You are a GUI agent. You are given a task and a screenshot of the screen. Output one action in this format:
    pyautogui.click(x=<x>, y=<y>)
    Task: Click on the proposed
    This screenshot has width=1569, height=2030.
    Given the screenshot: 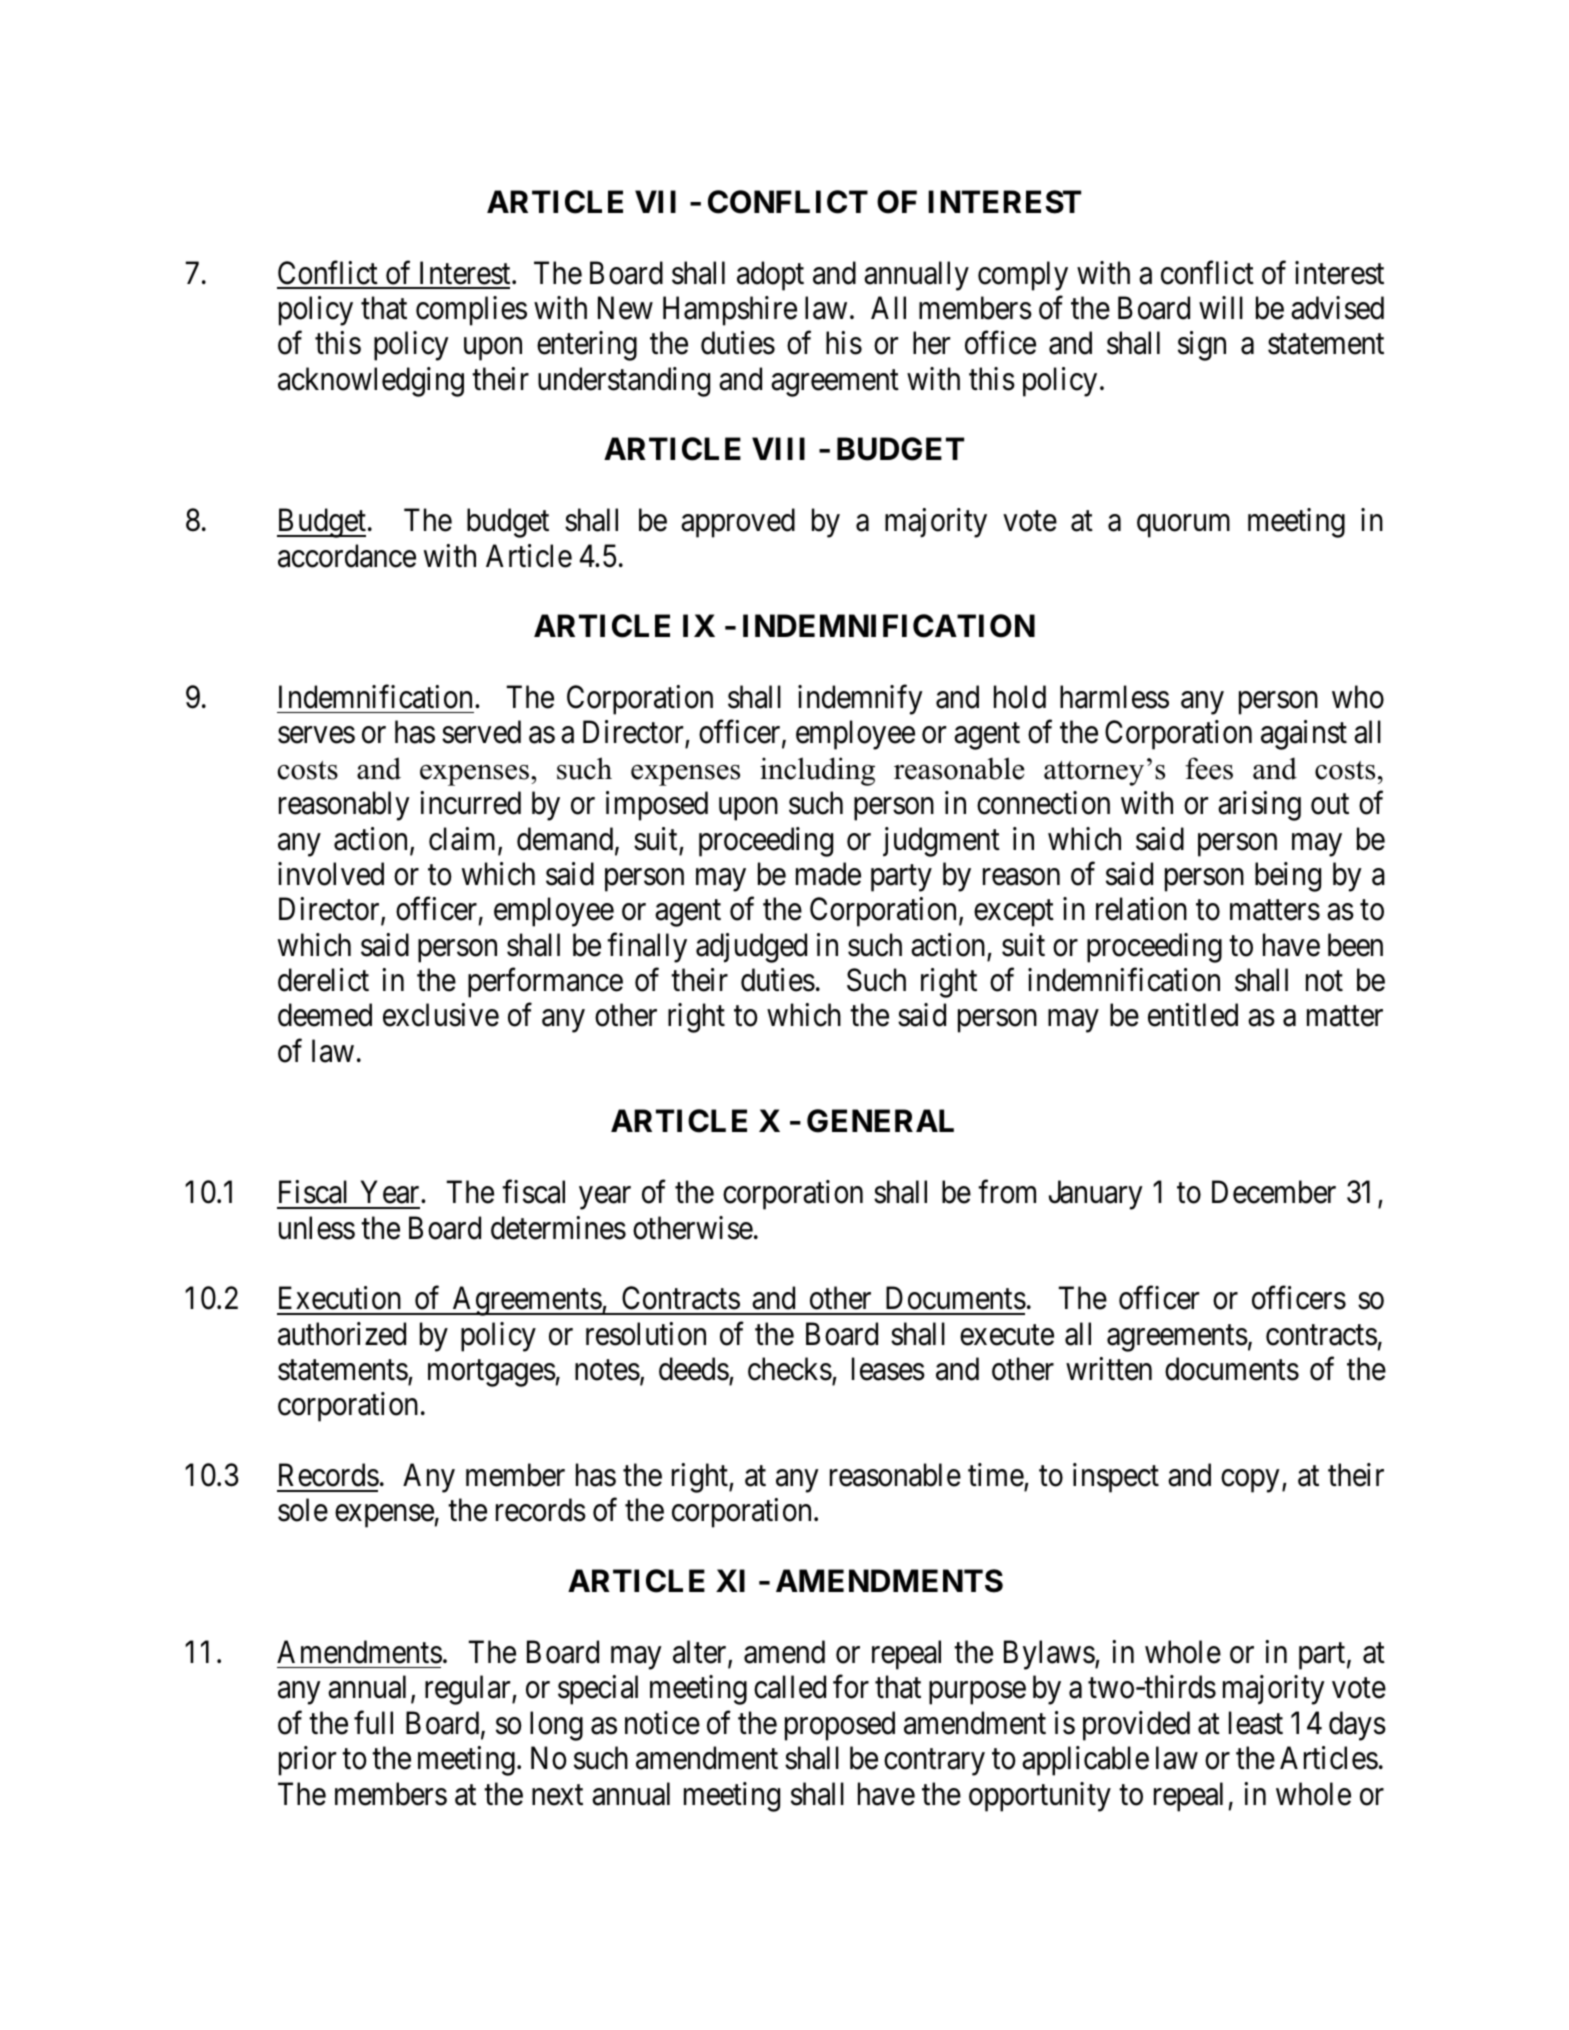 What is the action you would take?
    pyautogui.click(x=840, y=1726)
